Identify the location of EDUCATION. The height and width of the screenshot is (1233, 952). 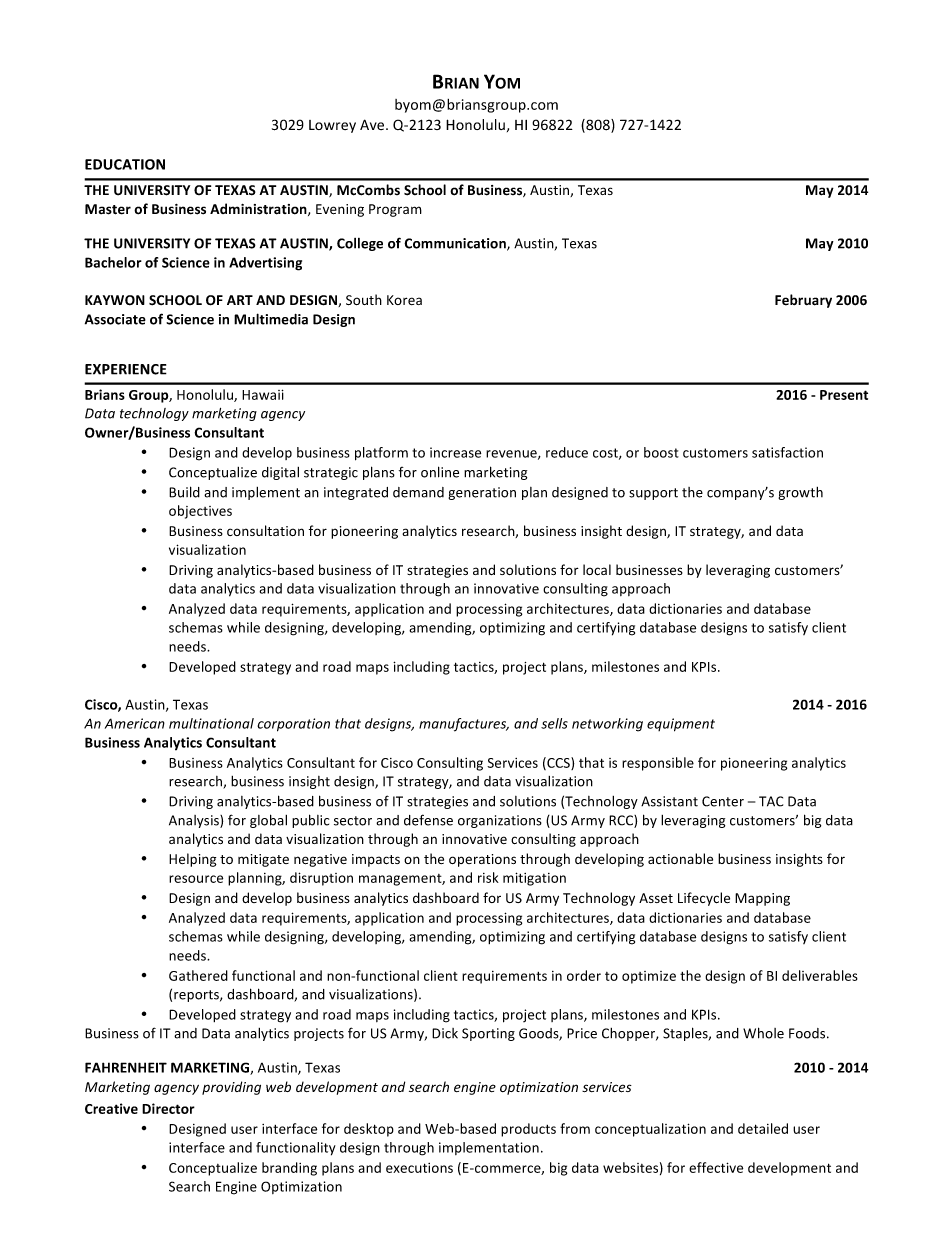
(125, 164).
